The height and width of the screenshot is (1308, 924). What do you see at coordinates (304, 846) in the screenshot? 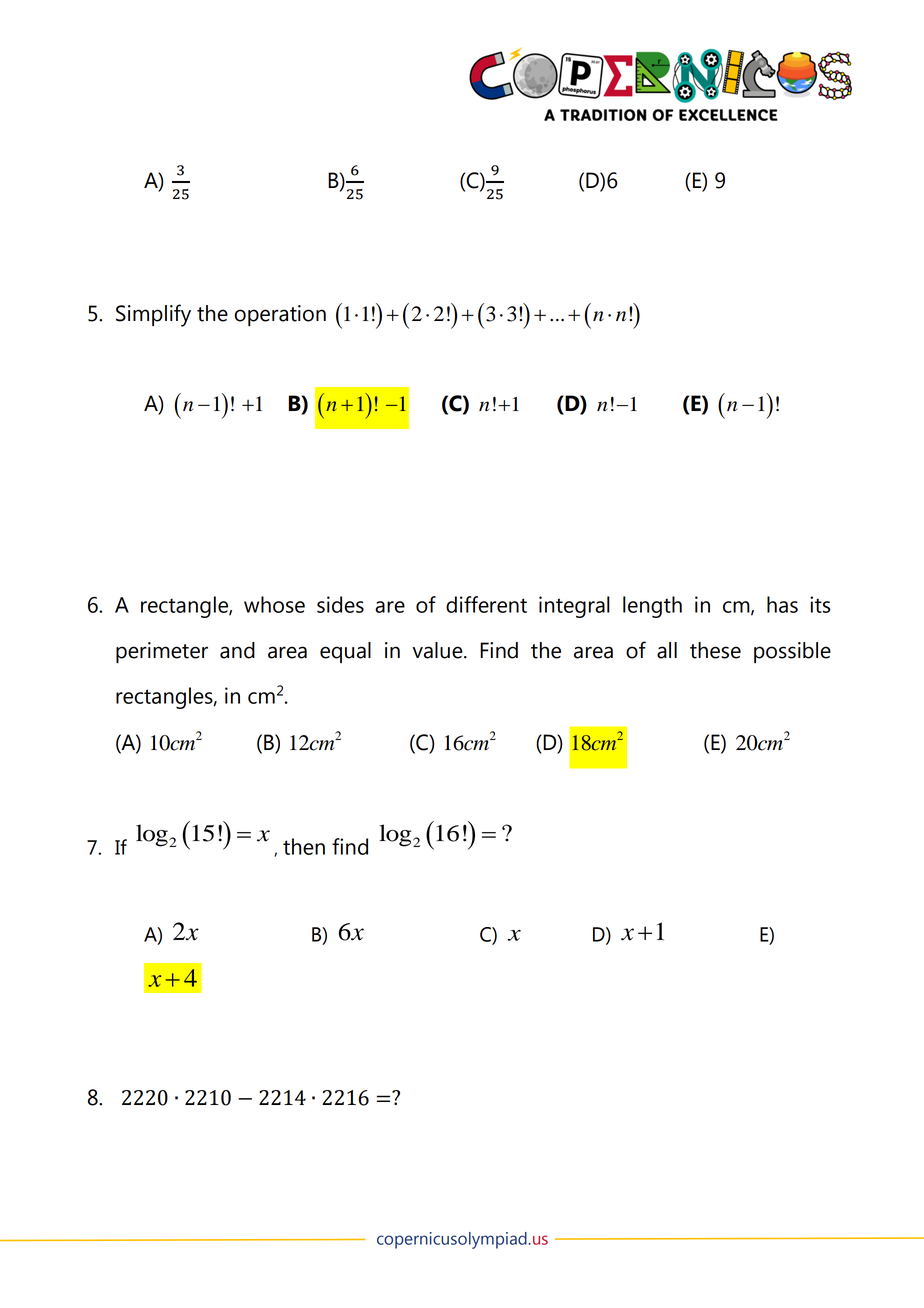
I see `then` at bounding box center [304, 846].
